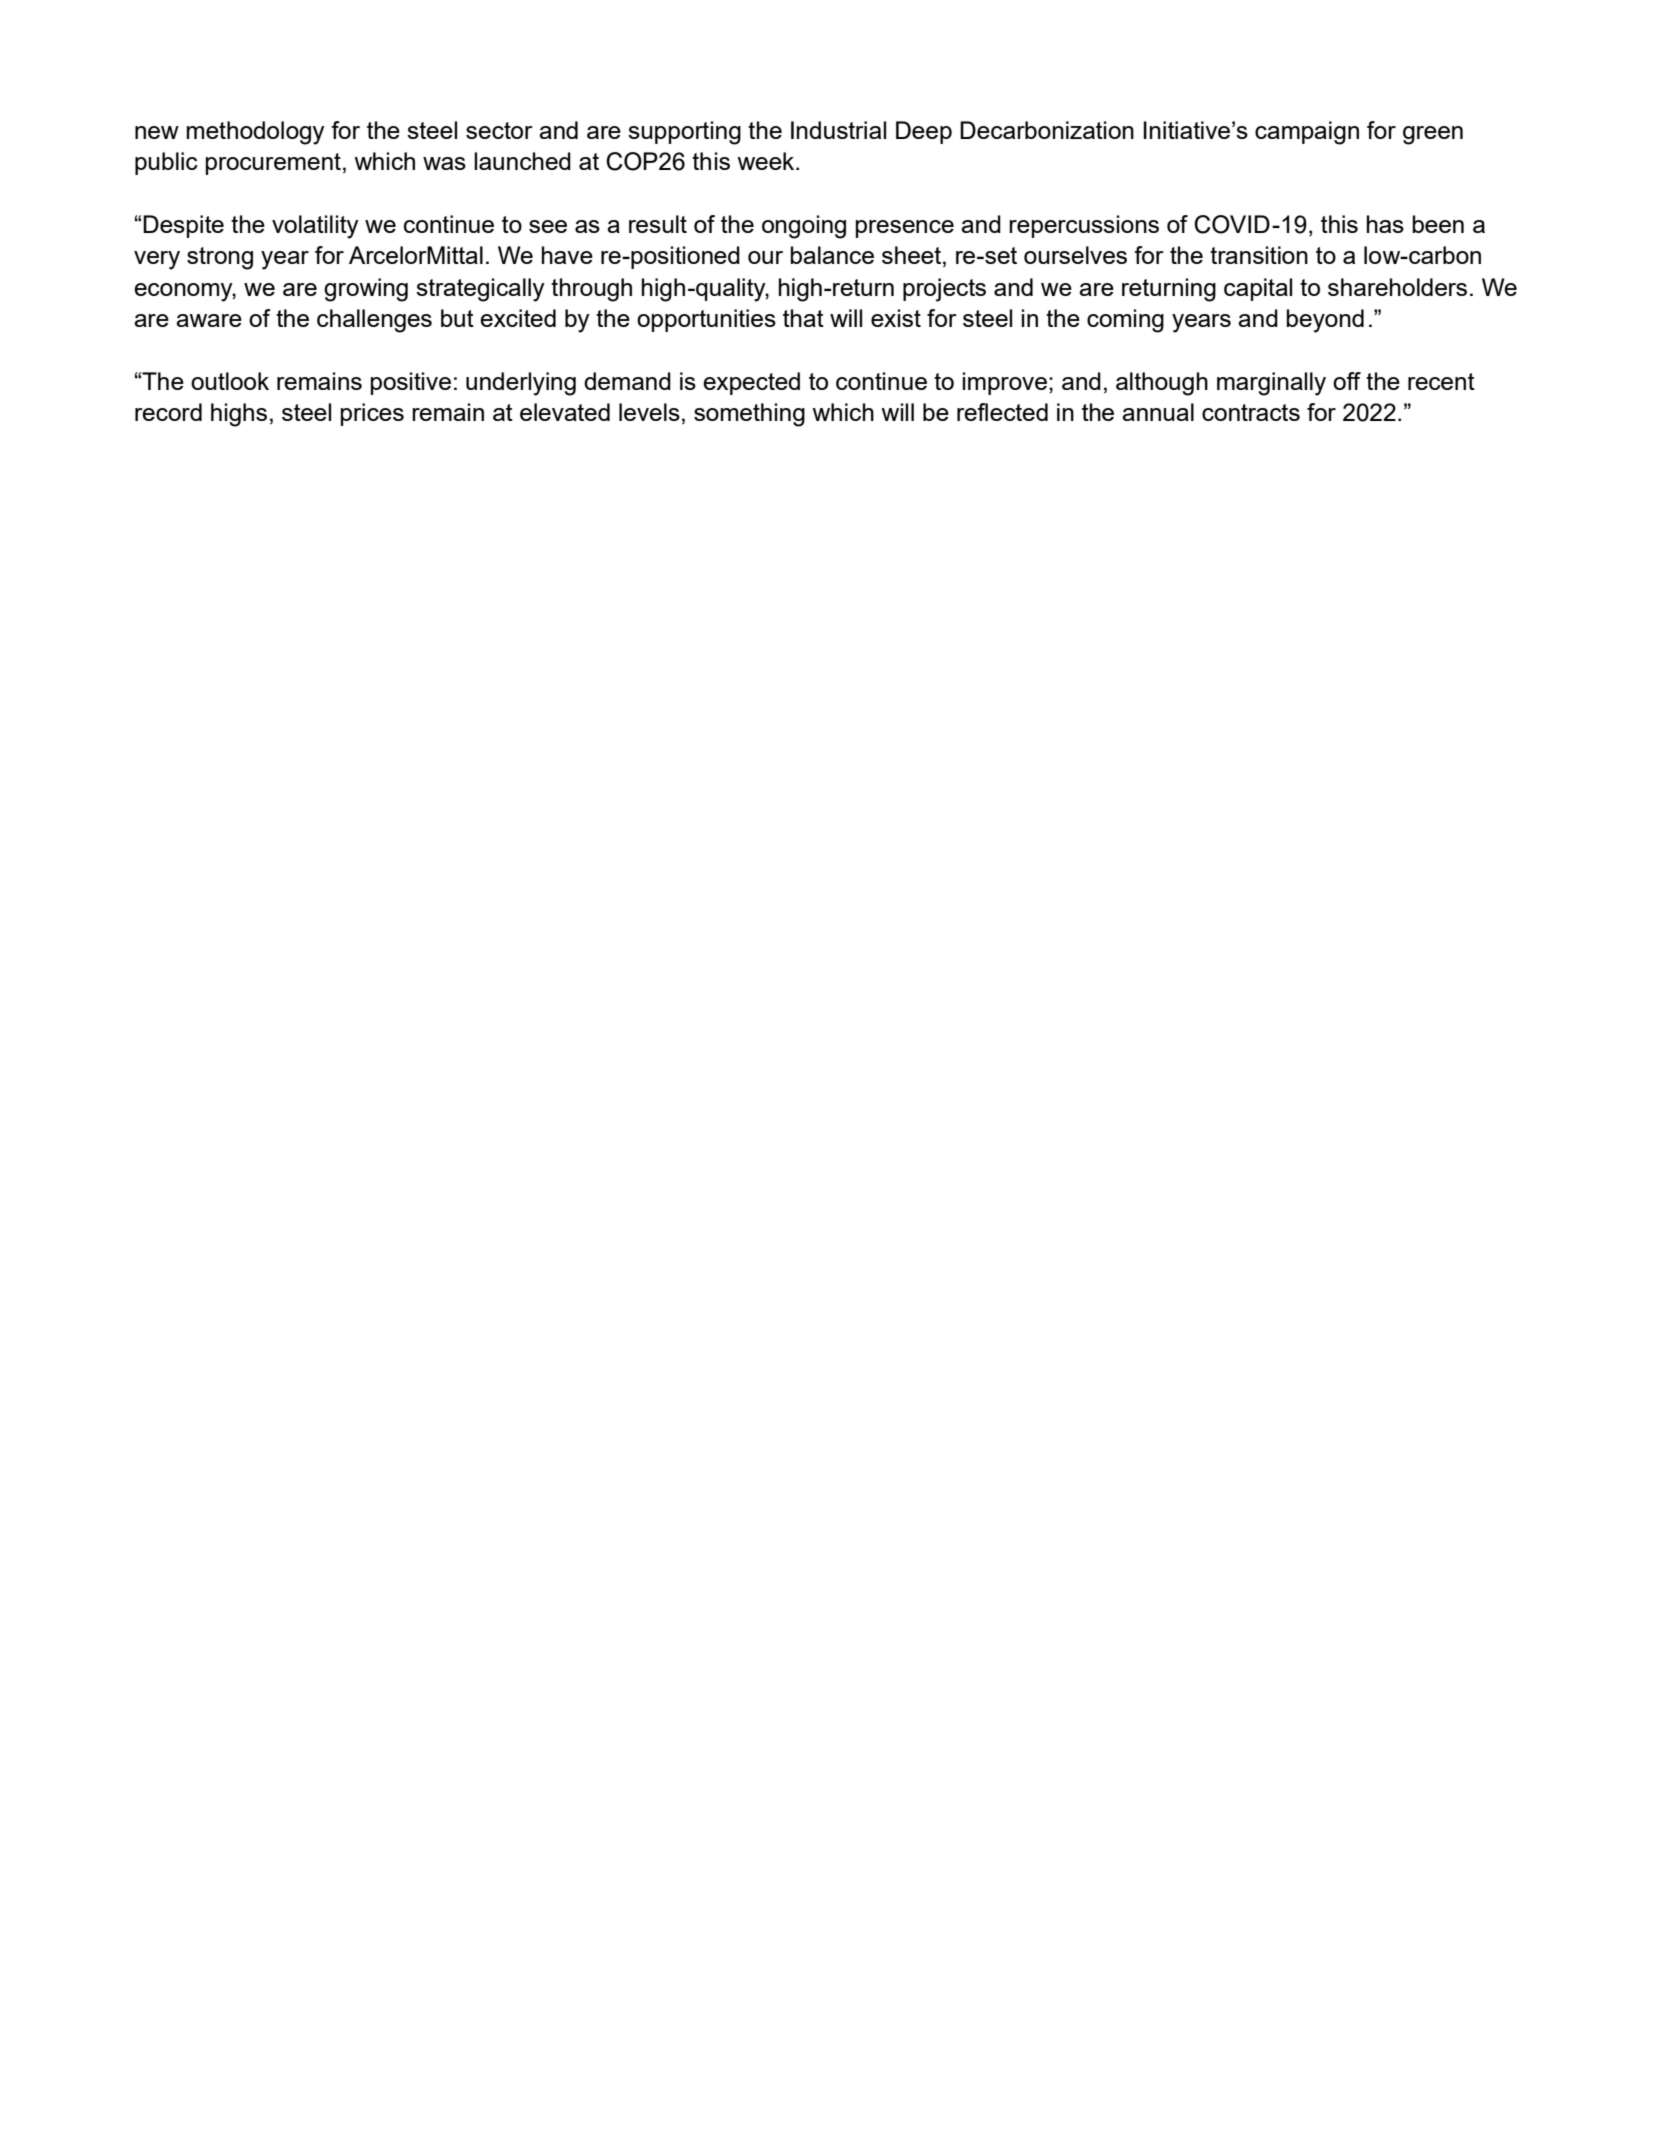 The image size is (1655, 2142). What do you see at coordinates (256, 133) in the document?
I see `methodology` at bounding box center [256, 133].
